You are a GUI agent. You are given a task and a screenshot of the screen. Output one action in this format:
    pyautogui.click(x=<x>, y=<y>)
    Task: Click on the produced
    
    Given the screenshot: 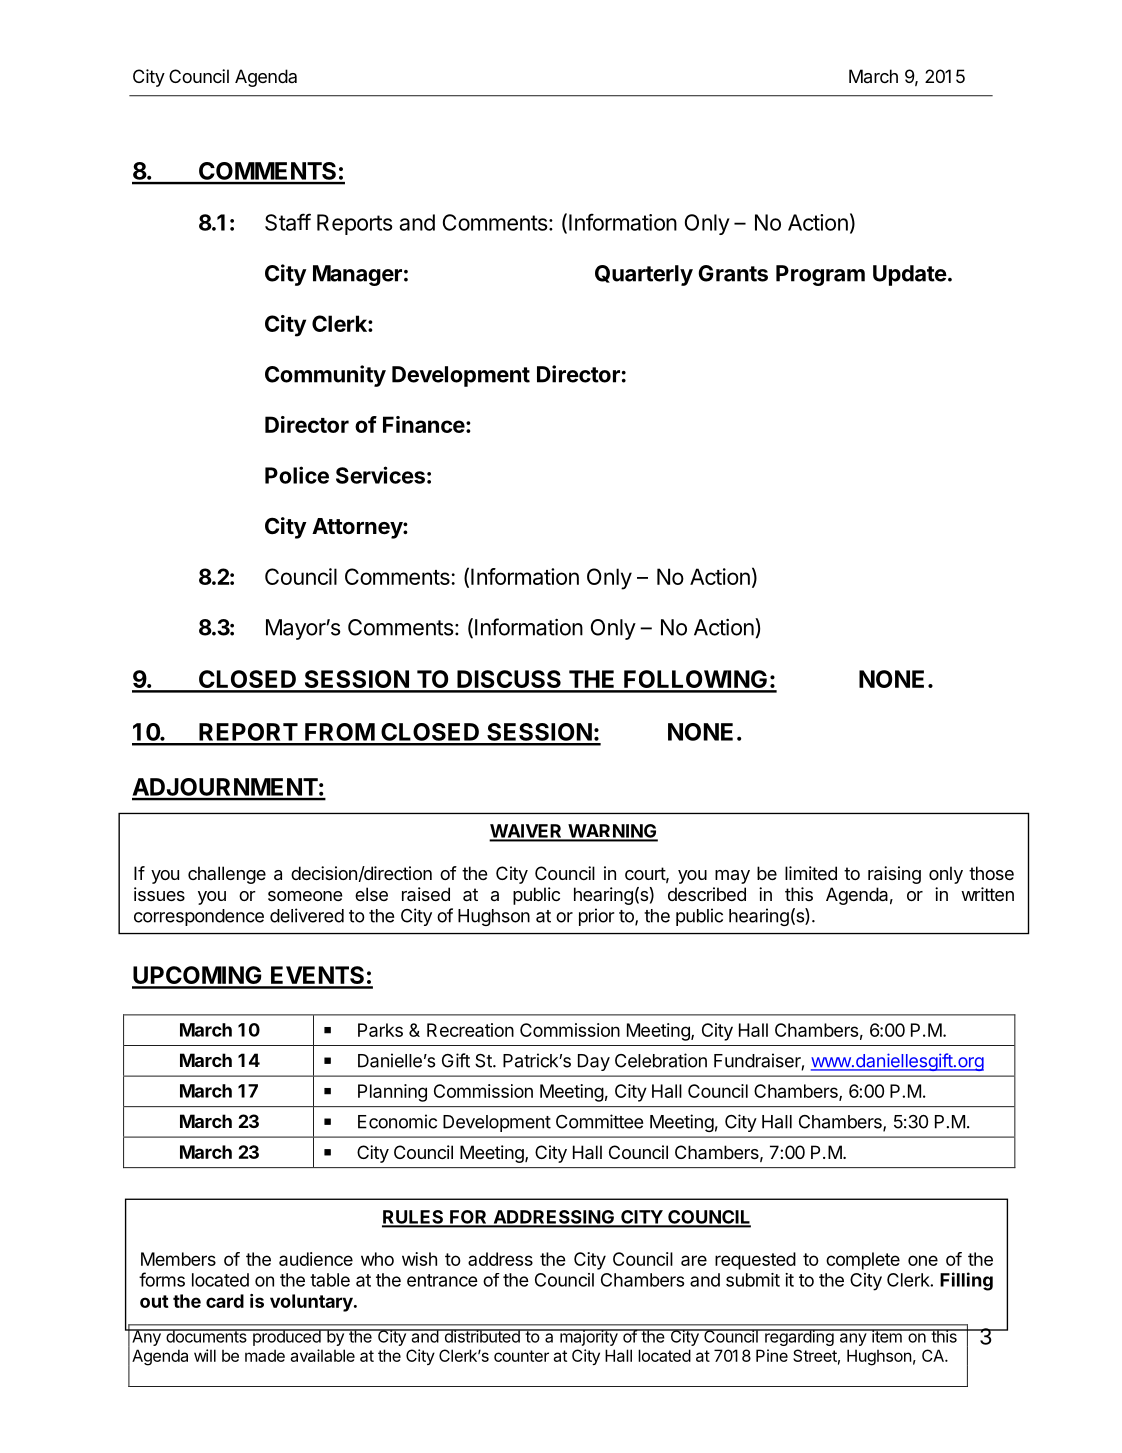 What is the action you would take?
    pyautogui.click(x=286, y=1337)
